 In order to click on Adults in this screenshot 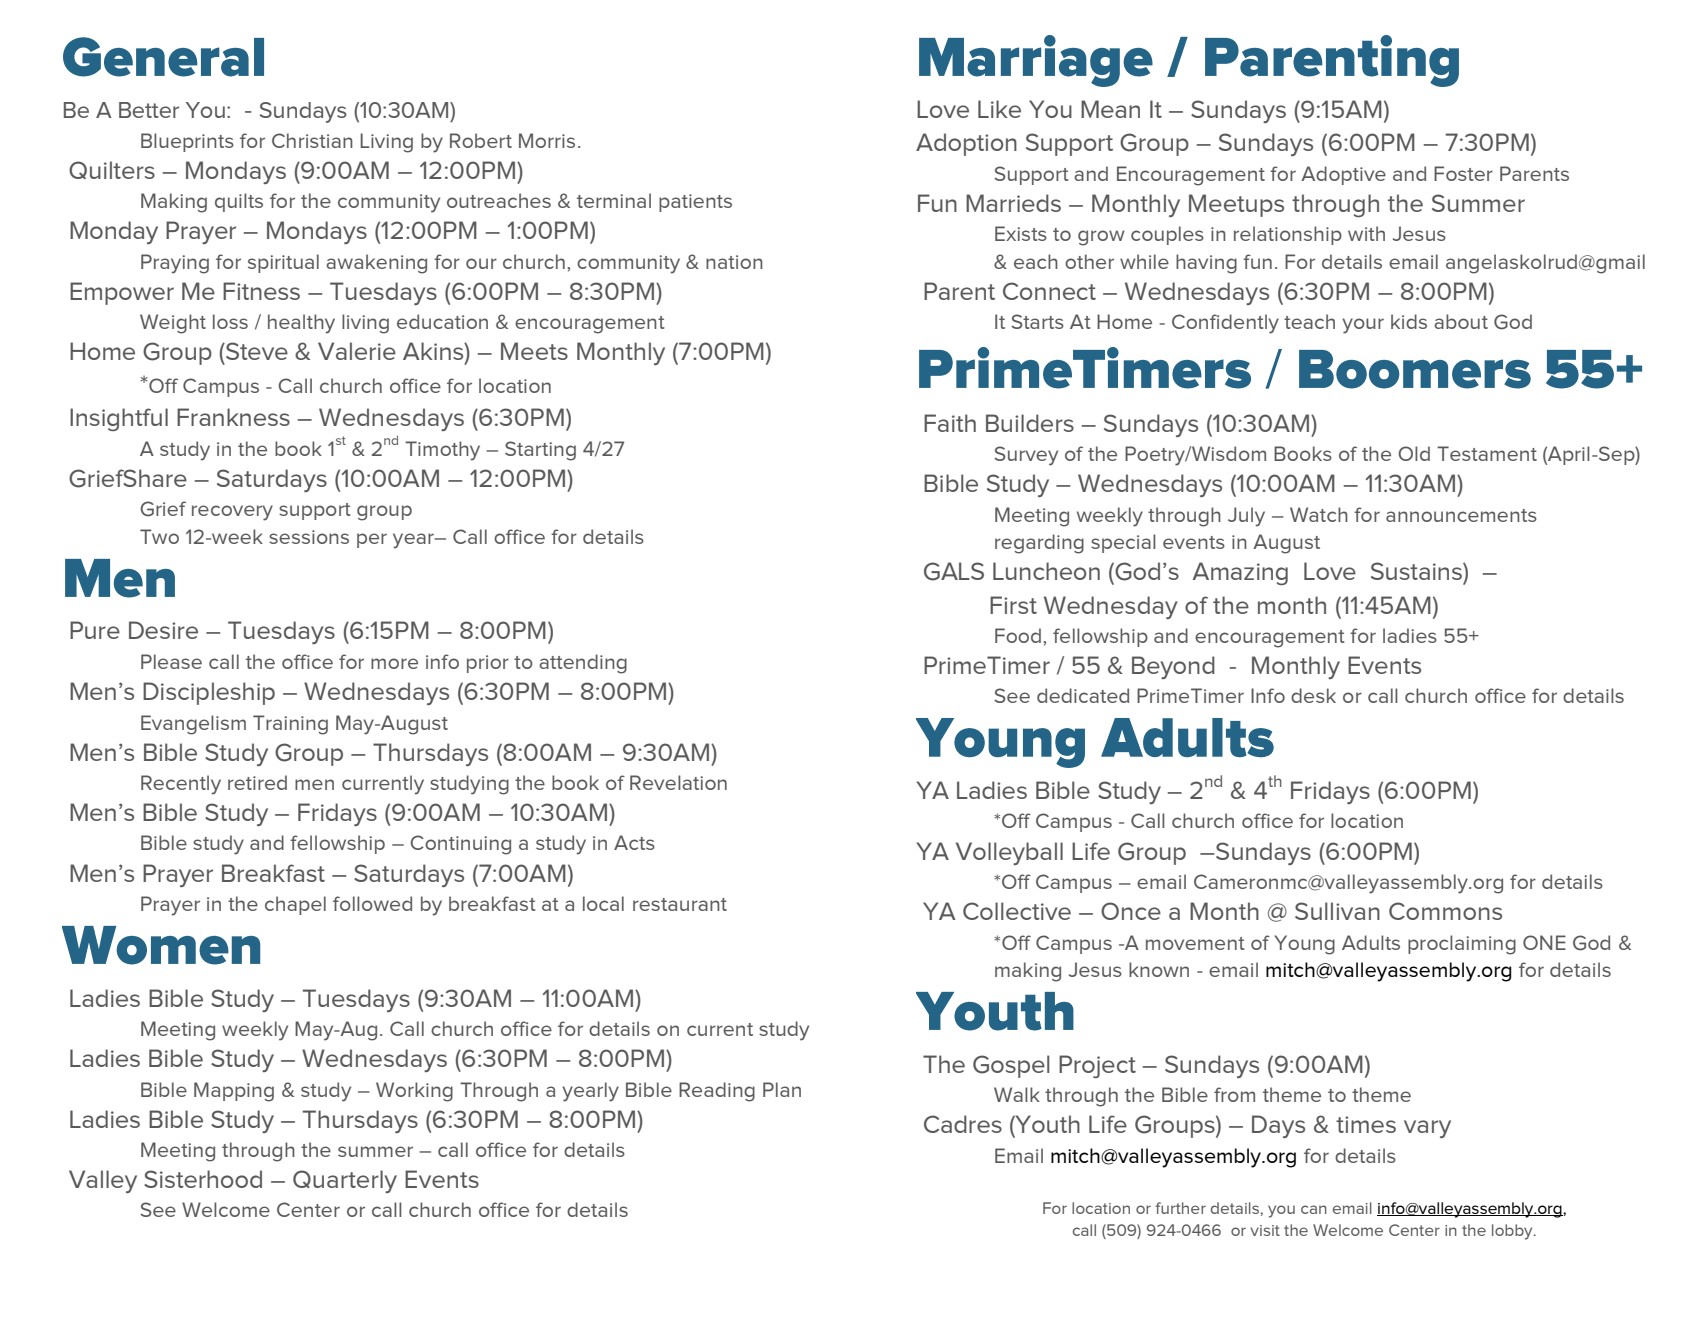, I will do `click(1371, 942)`.
